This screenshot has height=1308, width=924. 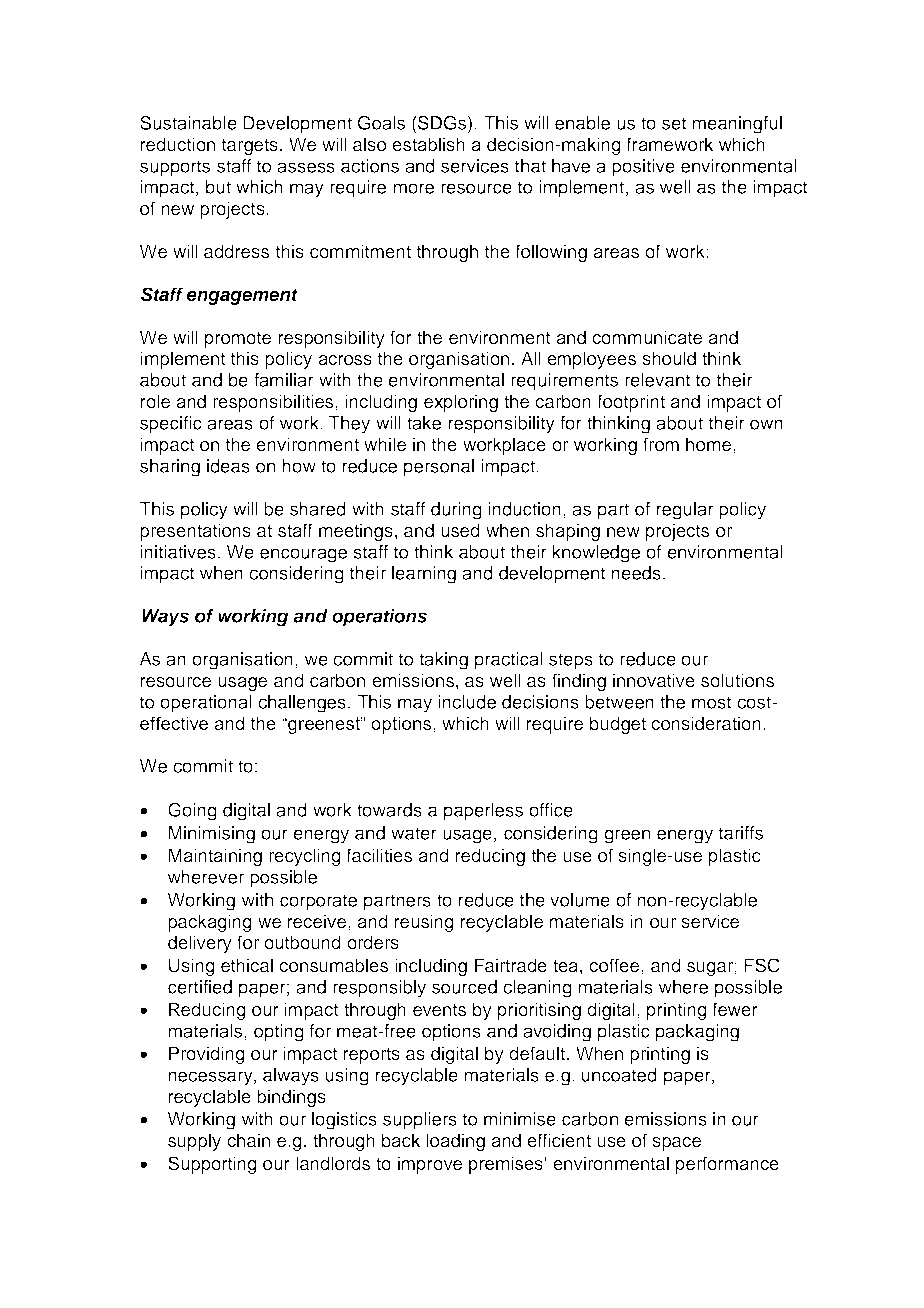 What do you see at coordinates (228, 466) in the screenshot?
I see `ideas` at bounding box center [228, 466].
